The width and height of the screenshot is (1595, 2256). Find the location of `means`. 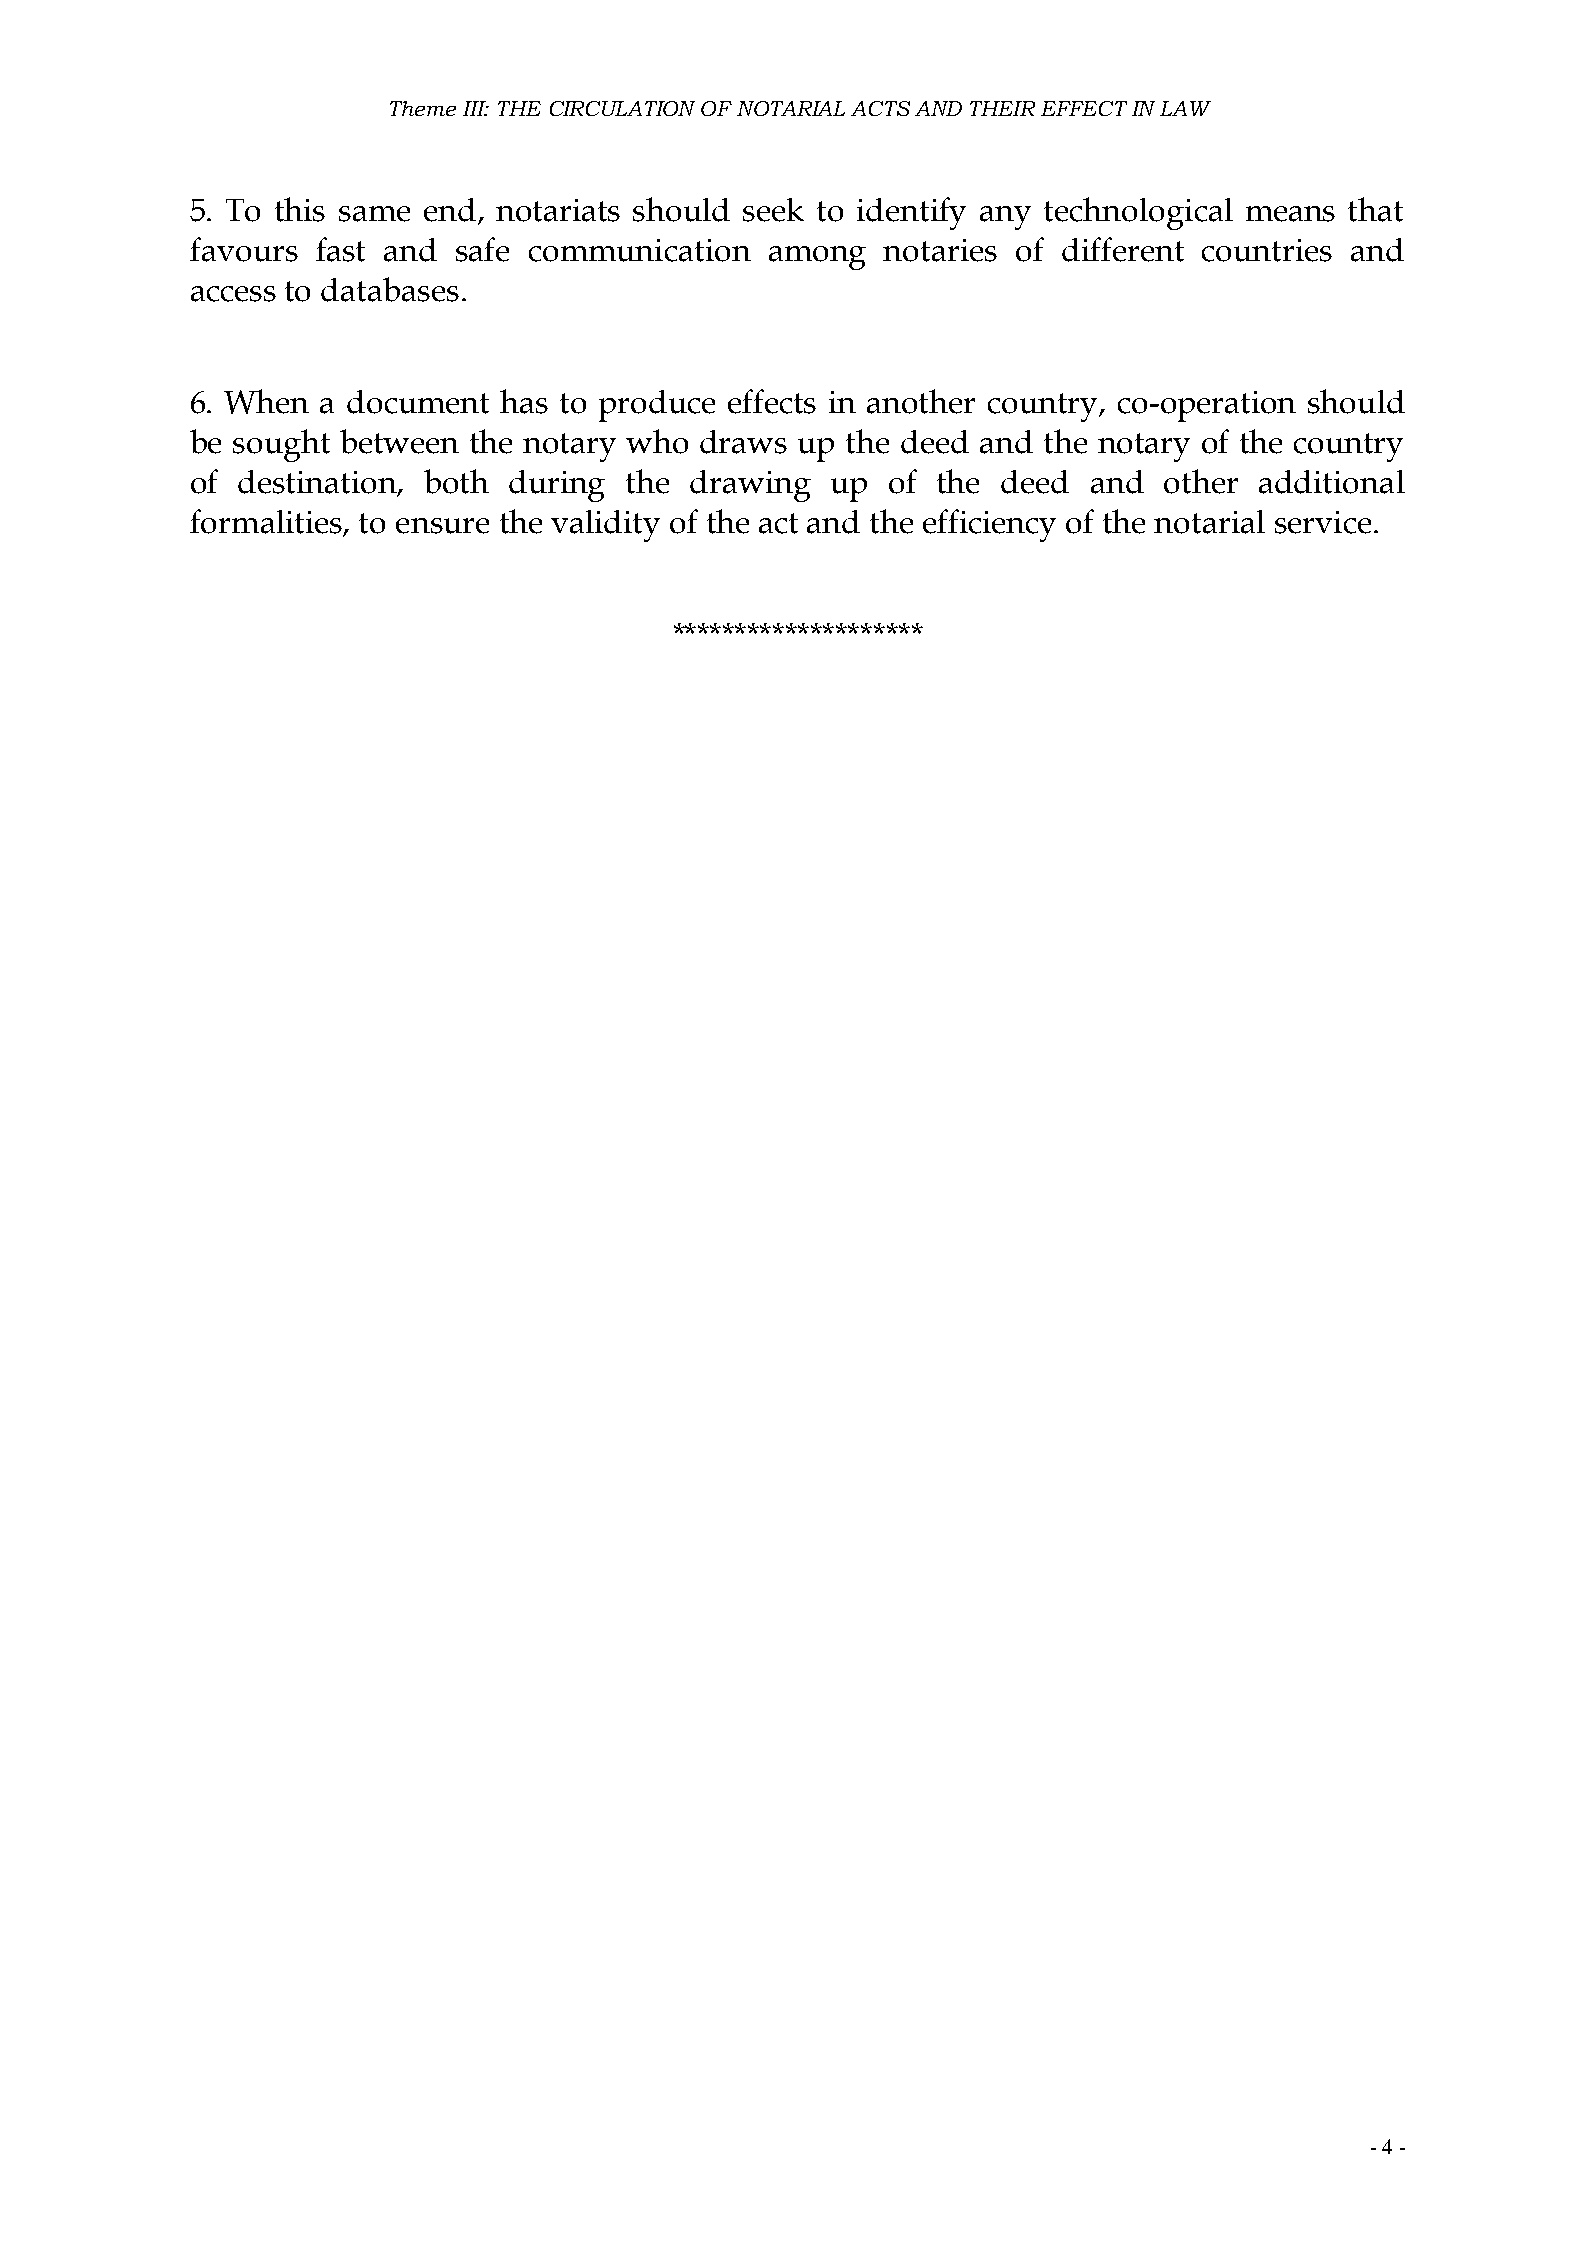

means is located at coordinates (1290, 214).
